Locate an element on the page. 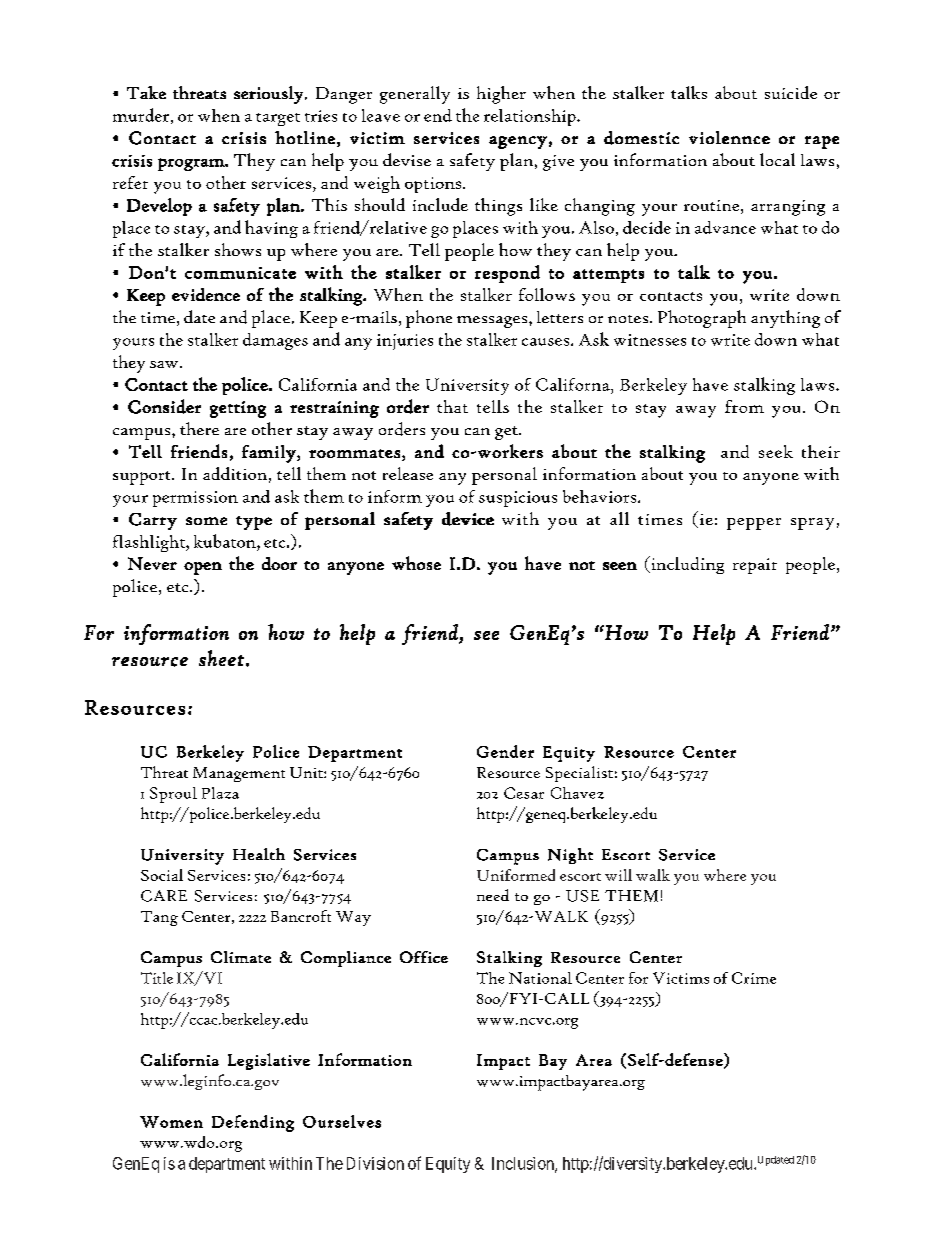 This image has height=1233, width=952. flashlight is located at coordinates (150, 543).
